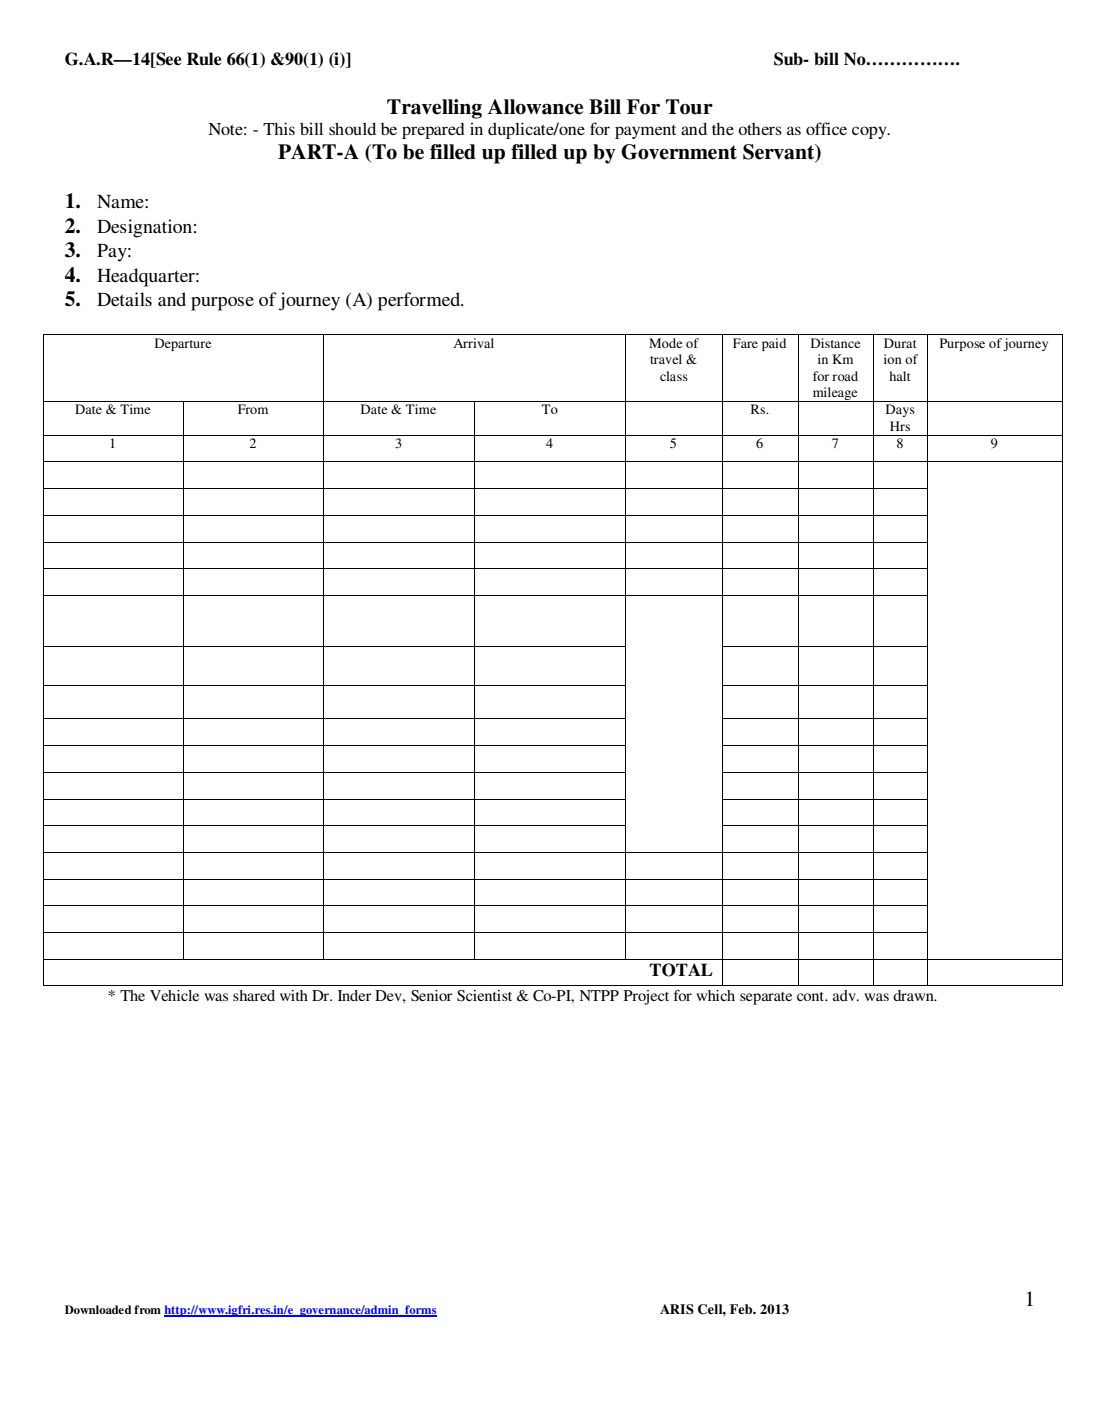 Image resolution: width=1100 pixels, height=1423 pixels. Describe the element at coordinates (535, 107) in the screenshot. I see `Allowance` at that location.
